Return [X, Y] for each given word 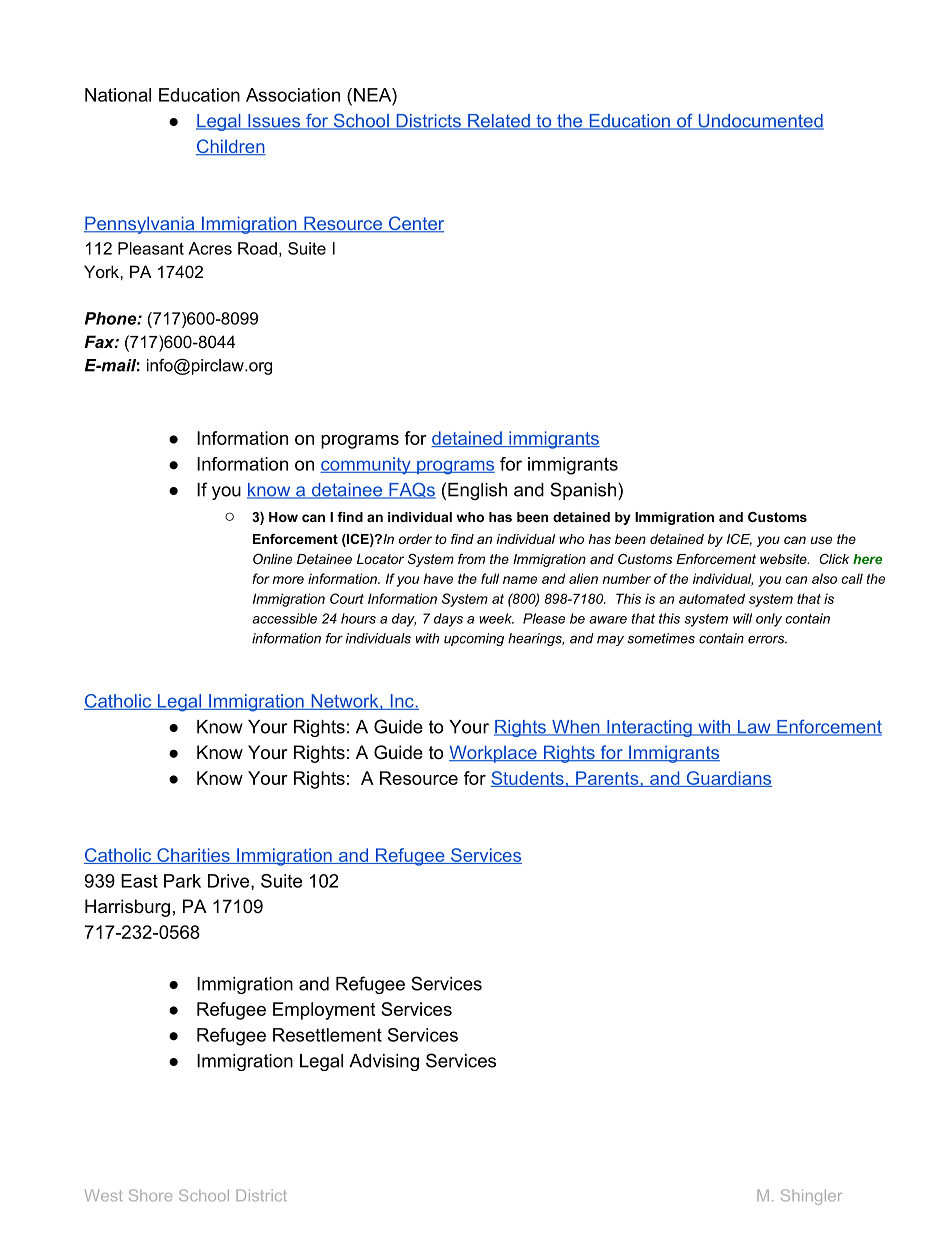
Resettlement [327, 1035]
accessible [284, 618]
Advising [384, 1062]
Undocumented [760, 122]
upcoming [474, 639]
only [769, 620]
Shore [150, 1195]
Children [231, 147]
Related [499, 122]
